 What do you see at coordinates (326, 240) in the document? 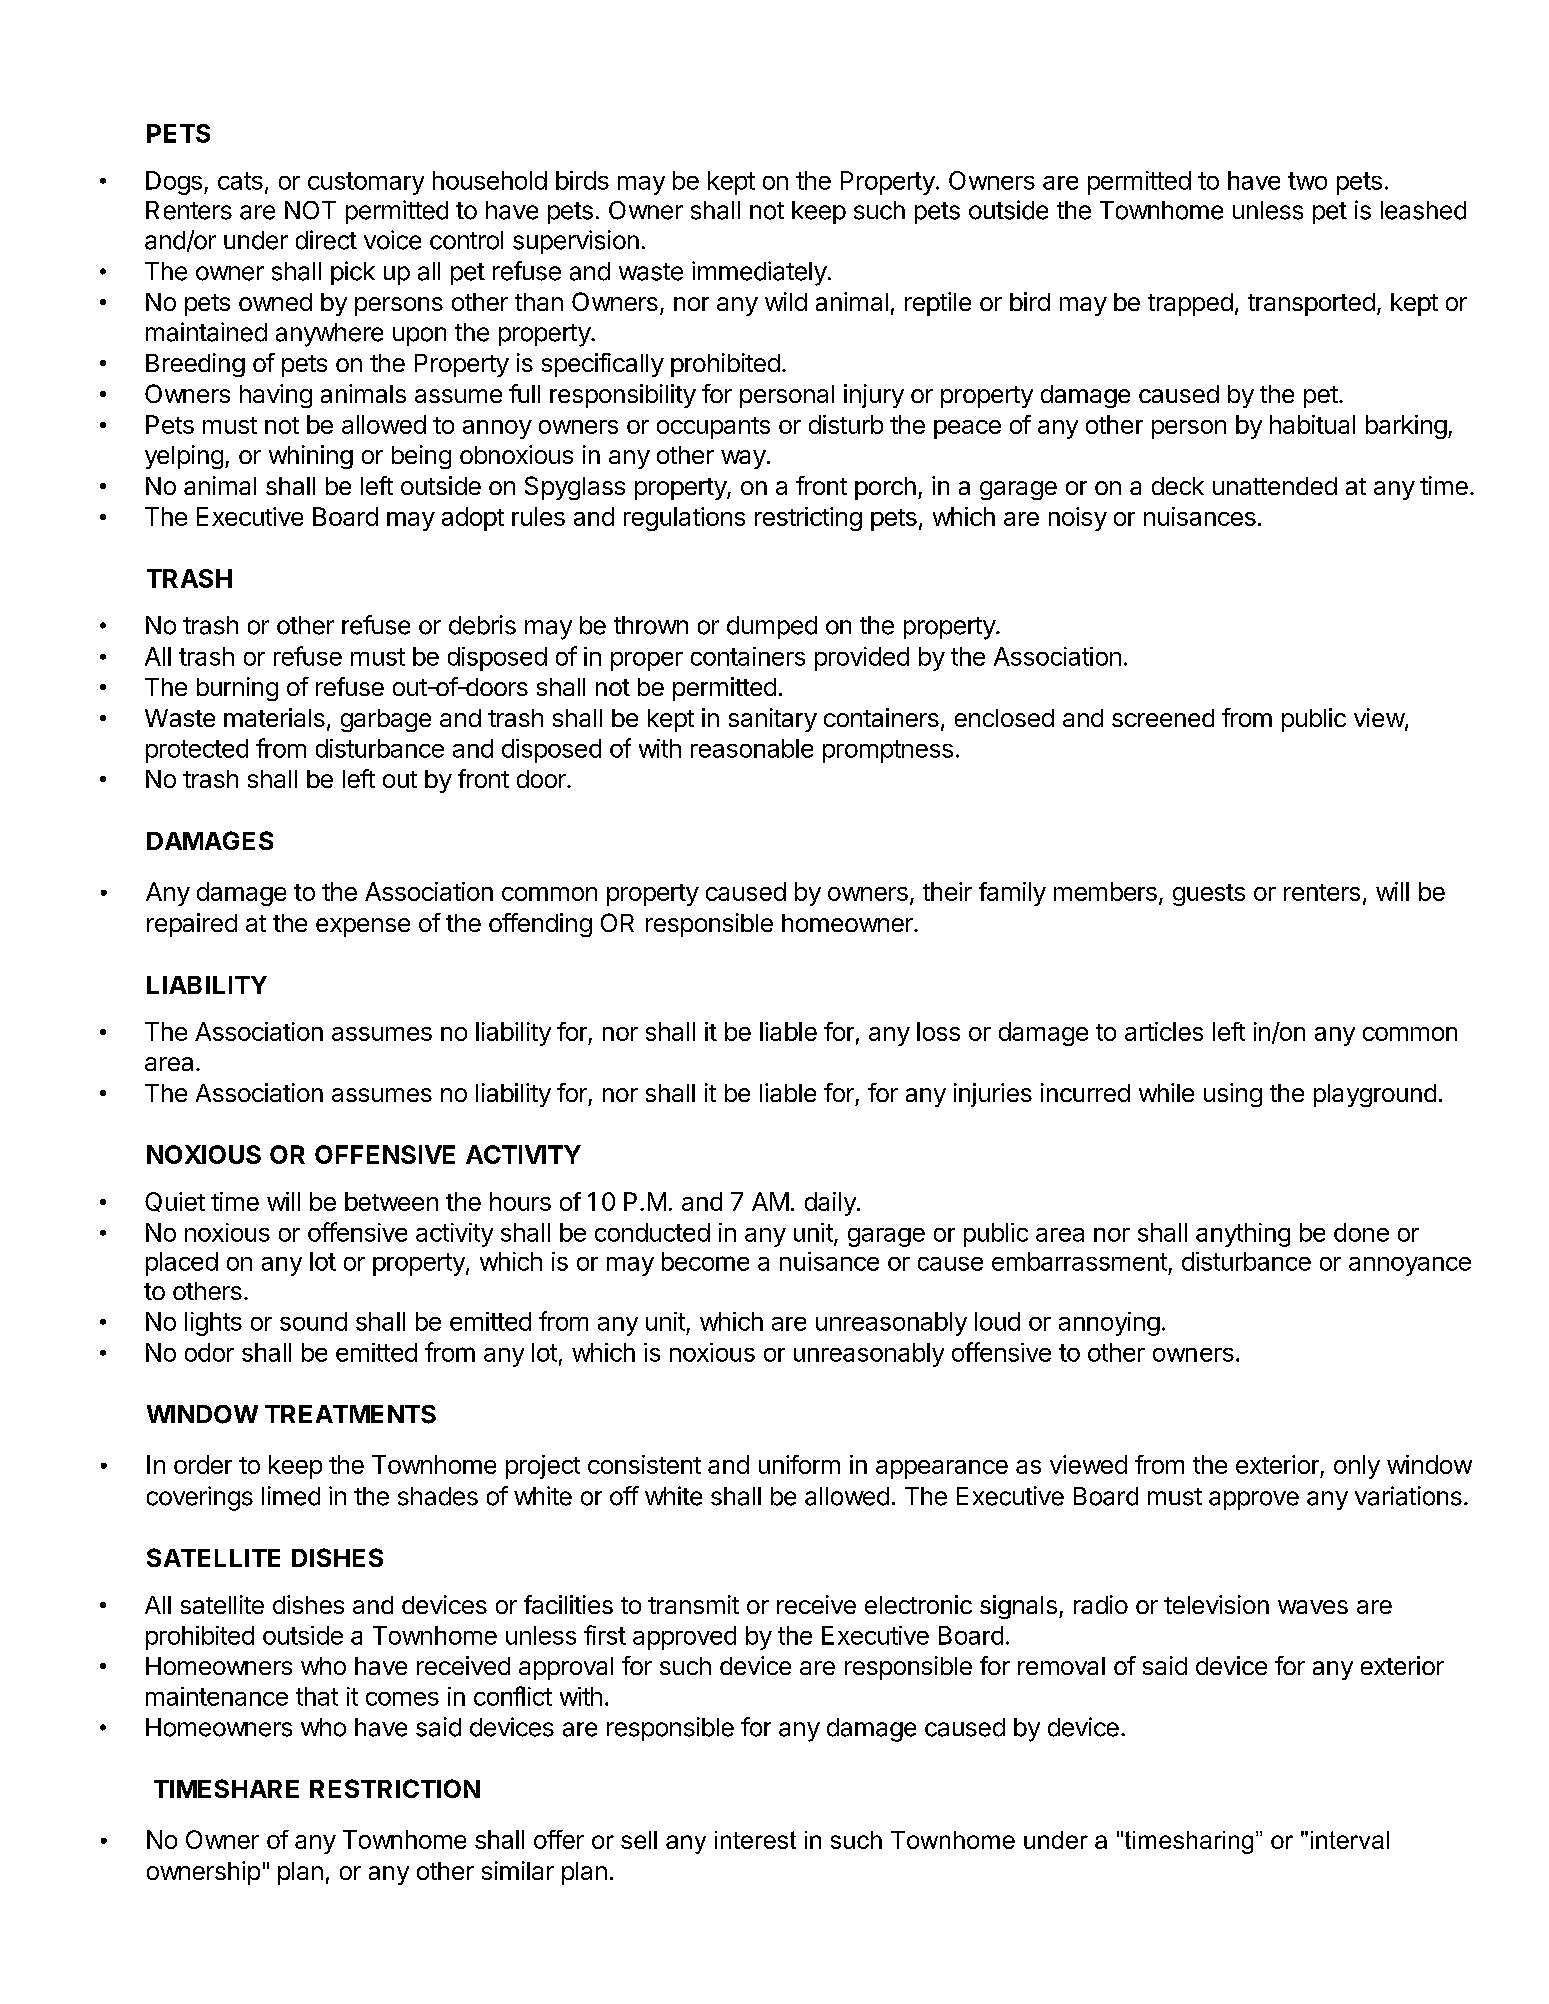
I see `direct` at bounding box center [326, 240].
